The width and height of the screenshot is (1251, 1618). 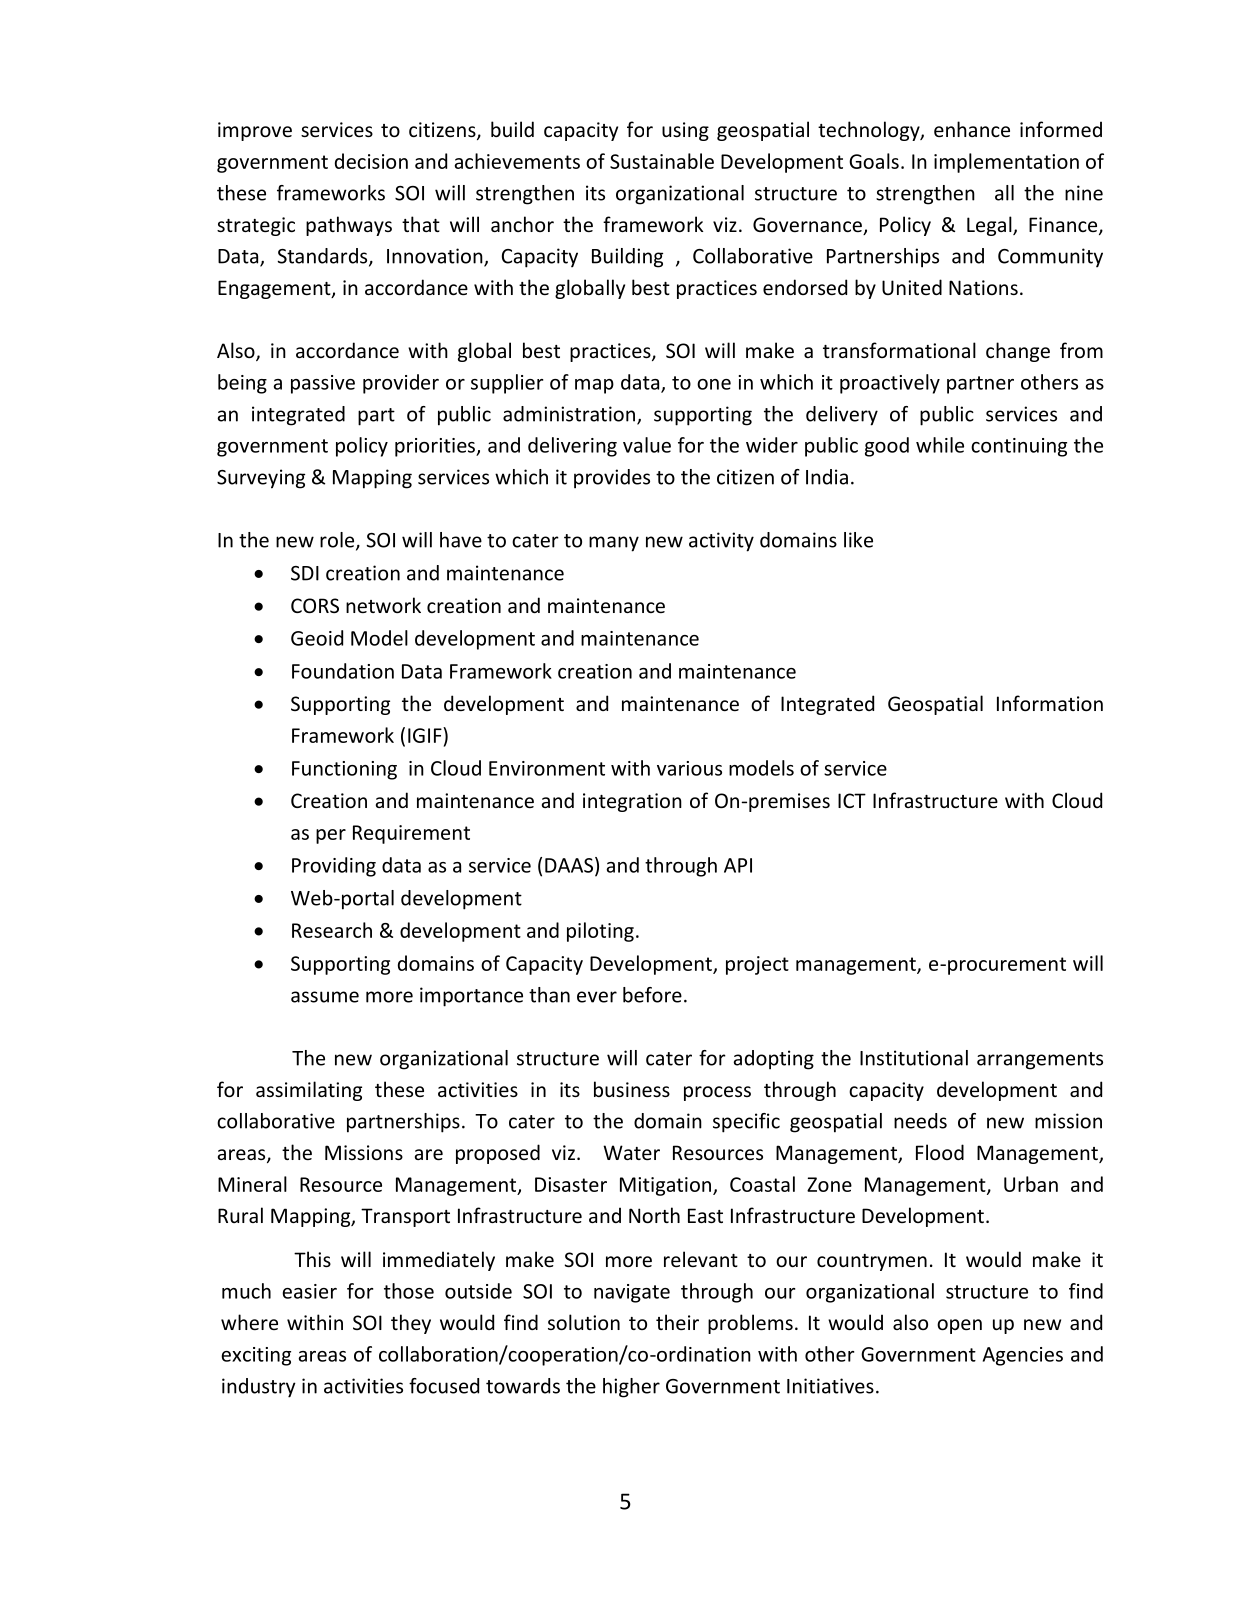 I want to click on value, so click(x=647, y=445).
